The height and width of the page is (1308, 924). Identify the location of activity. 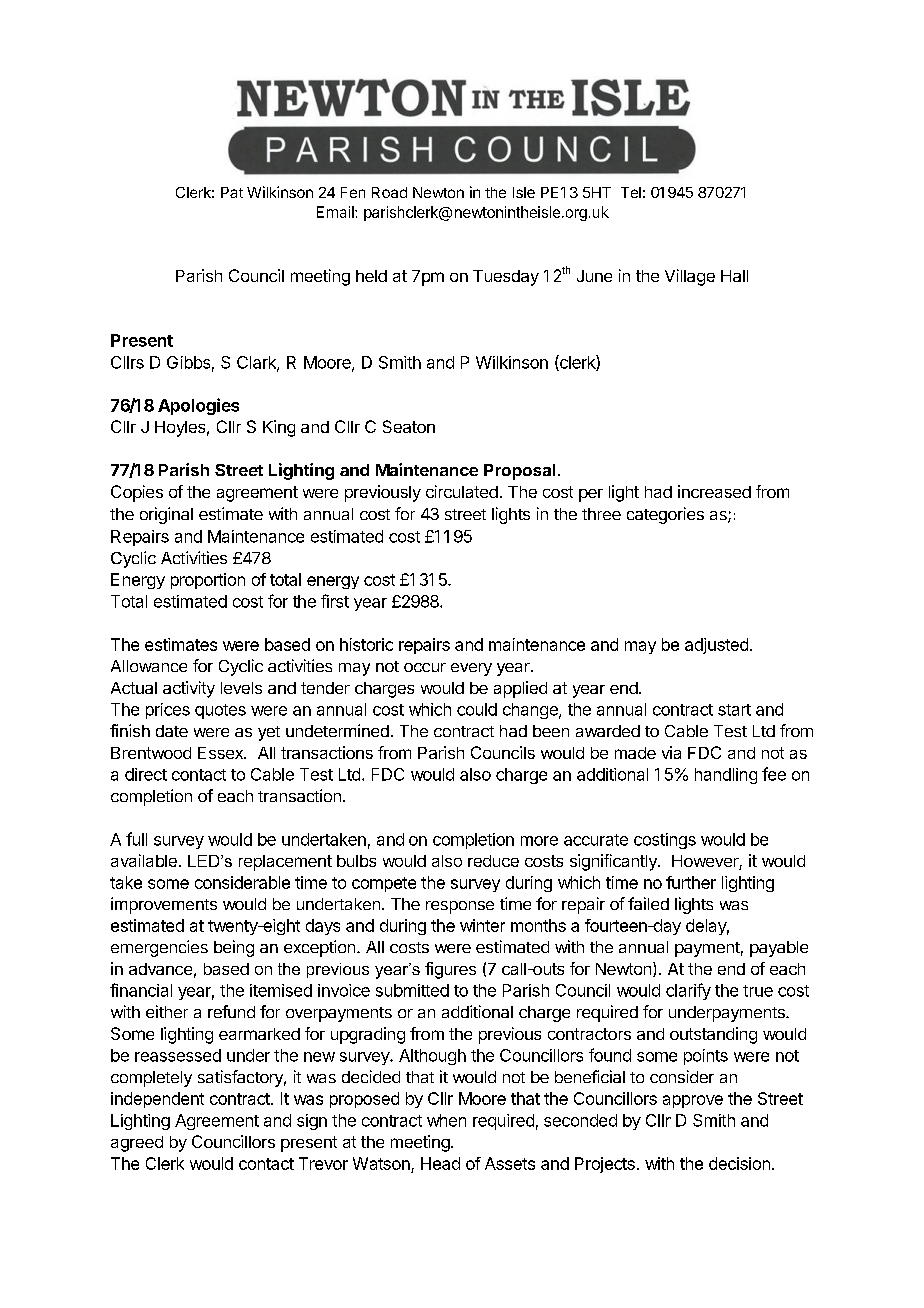
(189, 689).
